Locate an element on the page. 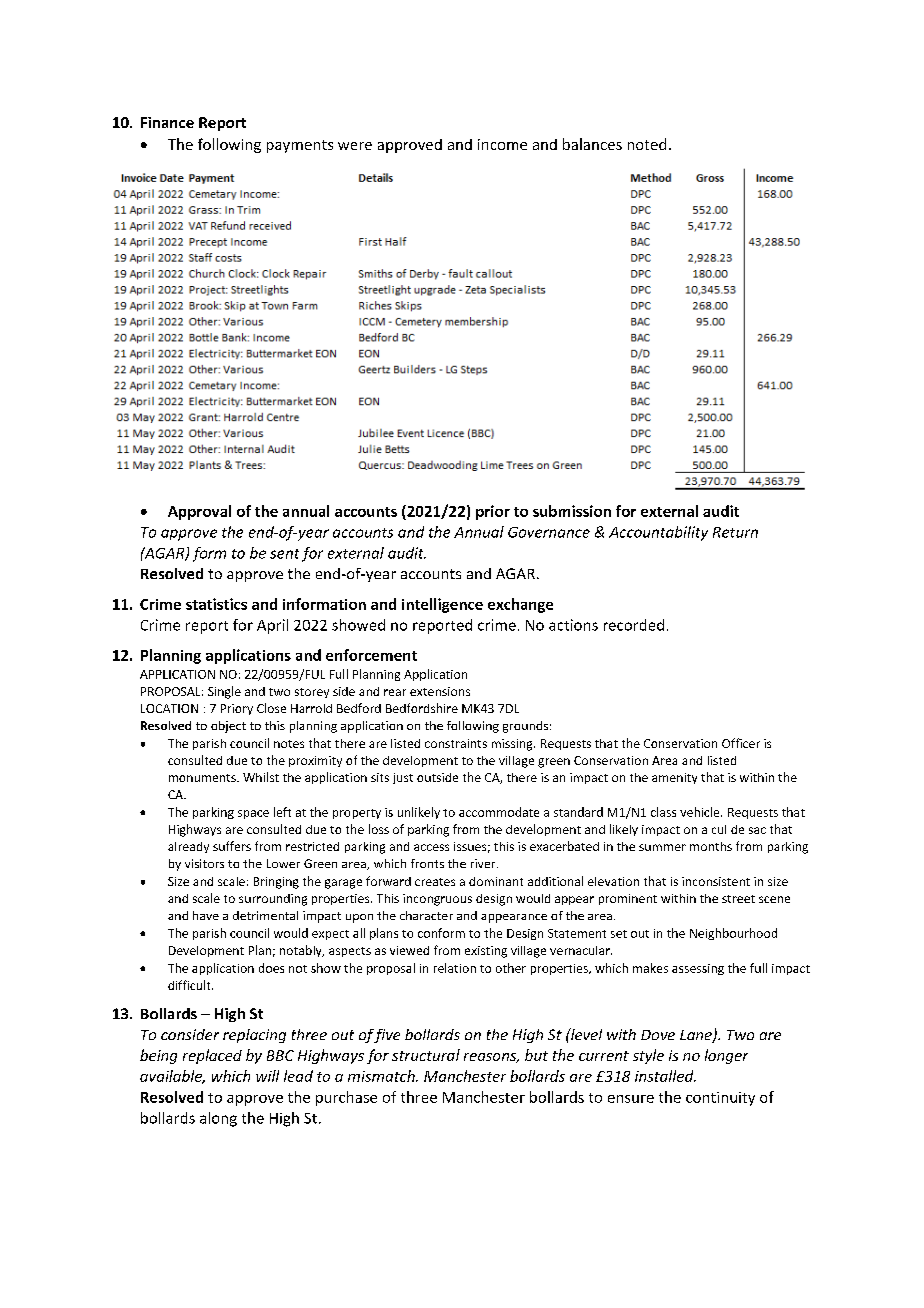  income is located at coordinates (502, 144).
